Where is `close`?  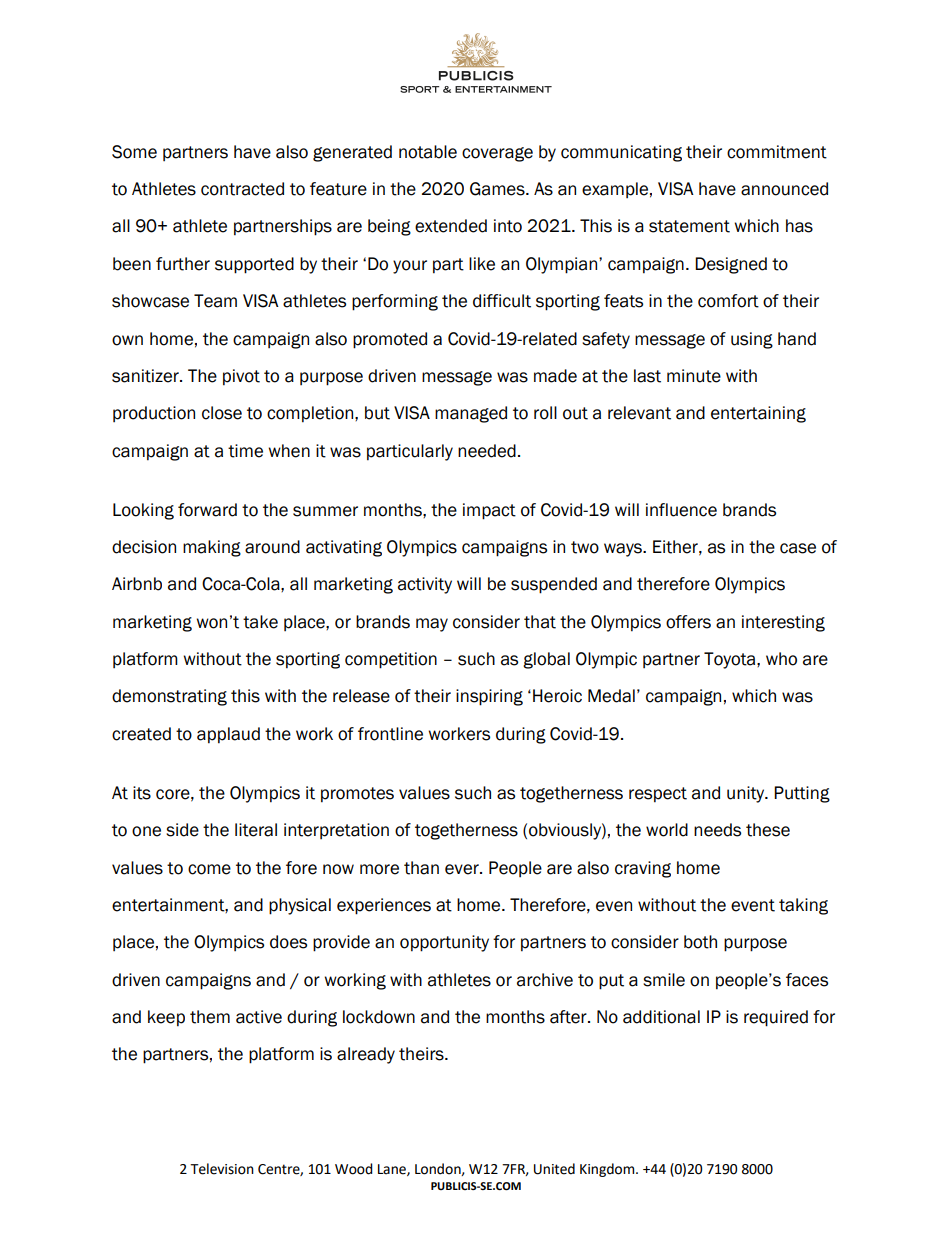 close is located at coordinates (222, 413).
